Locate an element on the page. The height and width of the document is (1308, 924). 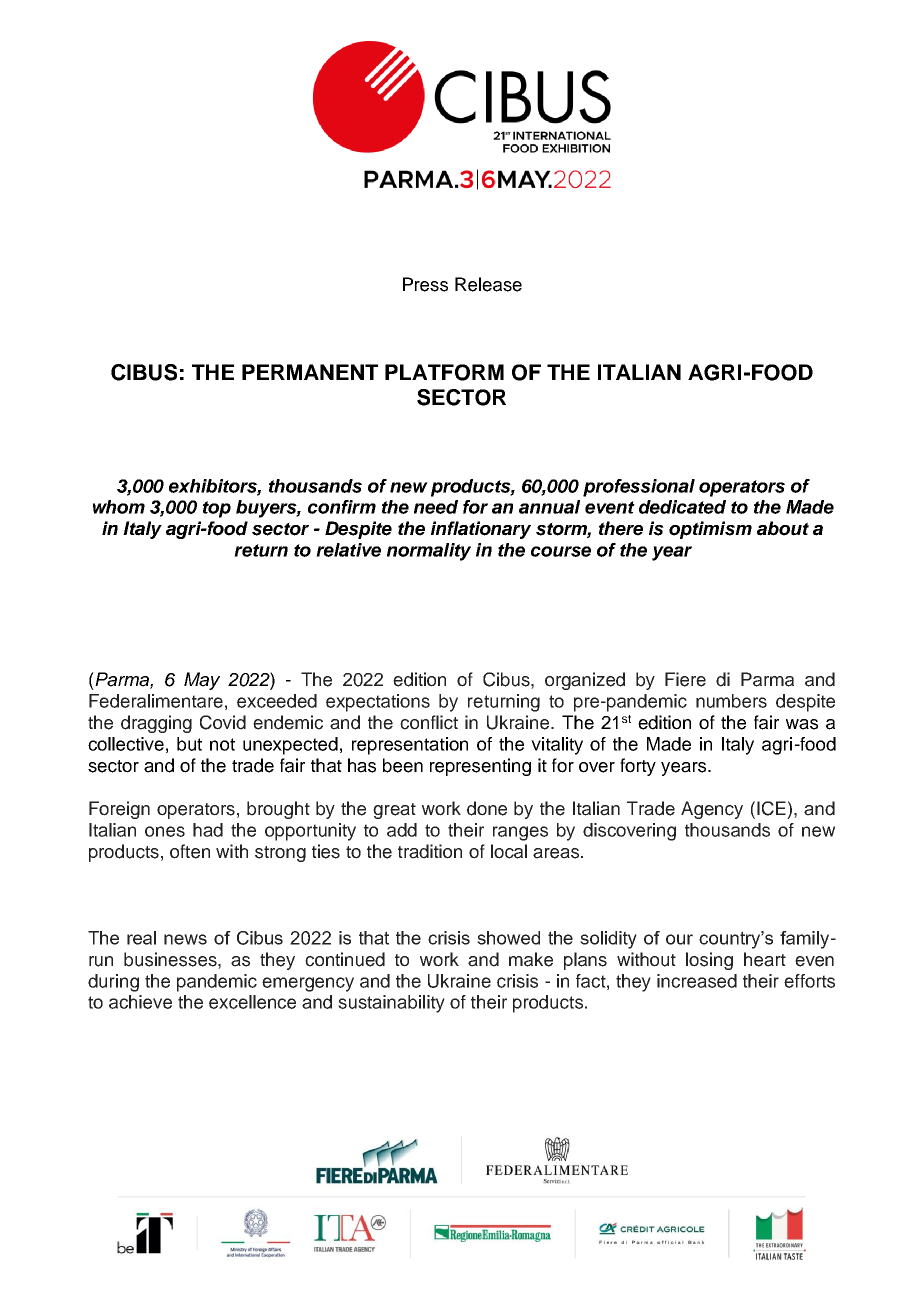
normality is located at coordinates (429, 552).
